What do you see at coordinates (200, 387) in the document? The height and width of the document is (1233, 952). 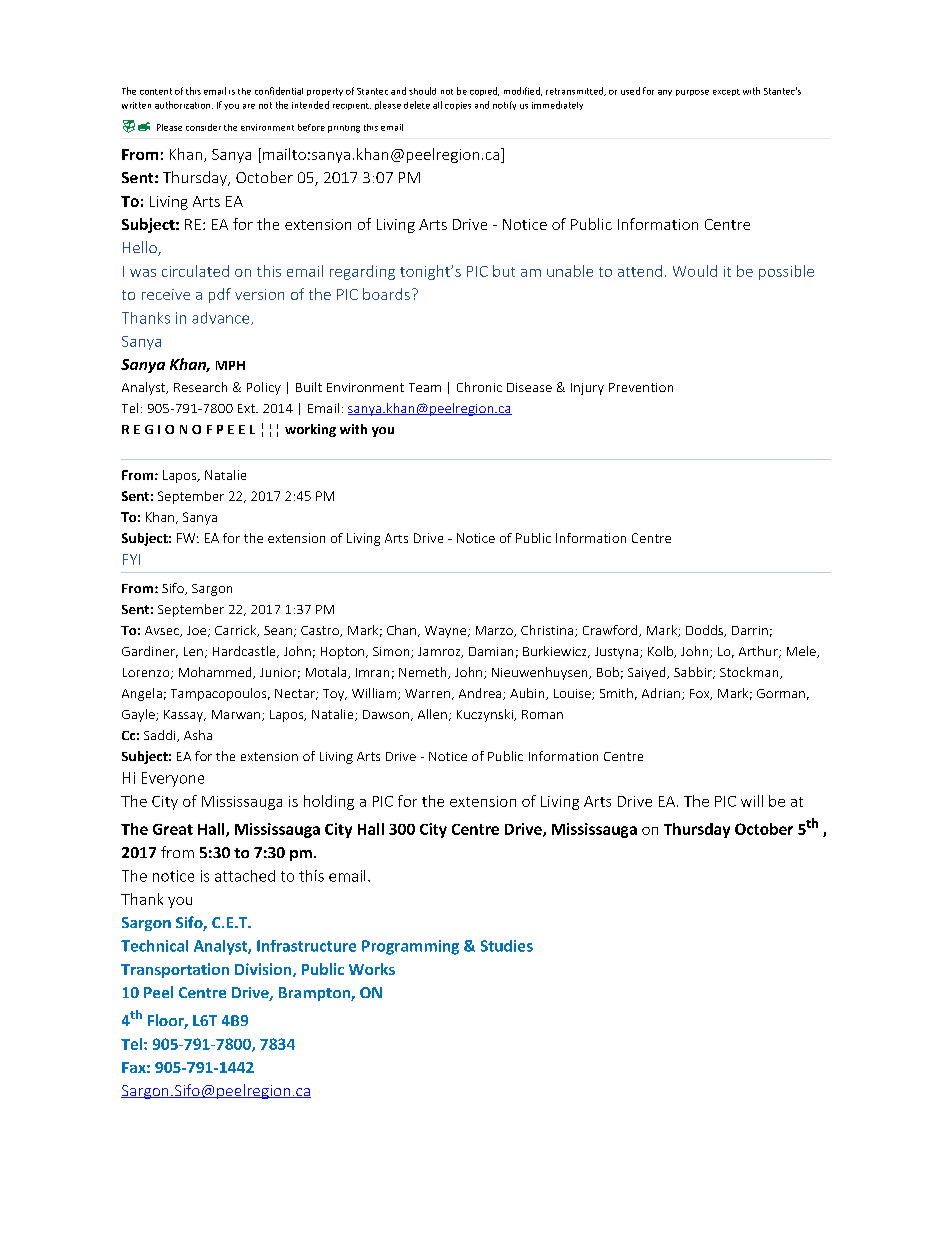 I see `Research` at bounding box center [200, 387].
